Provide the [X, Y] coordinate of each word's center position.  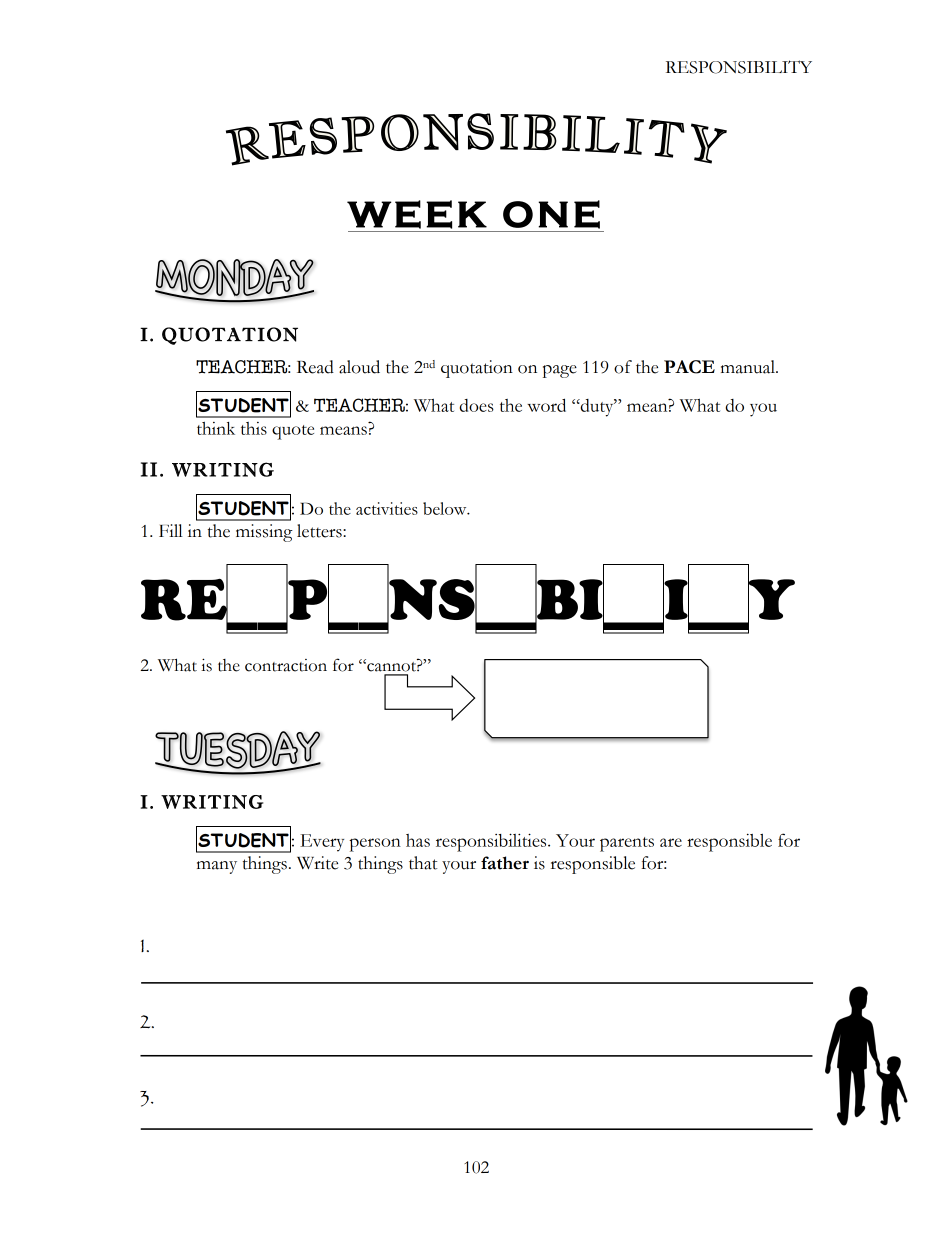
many [217, 867]
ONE [551, 214]
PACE [689, 367]
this [254, 428]
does [476, 405]
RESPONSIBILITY [739, 67]
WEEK [417, 214]
